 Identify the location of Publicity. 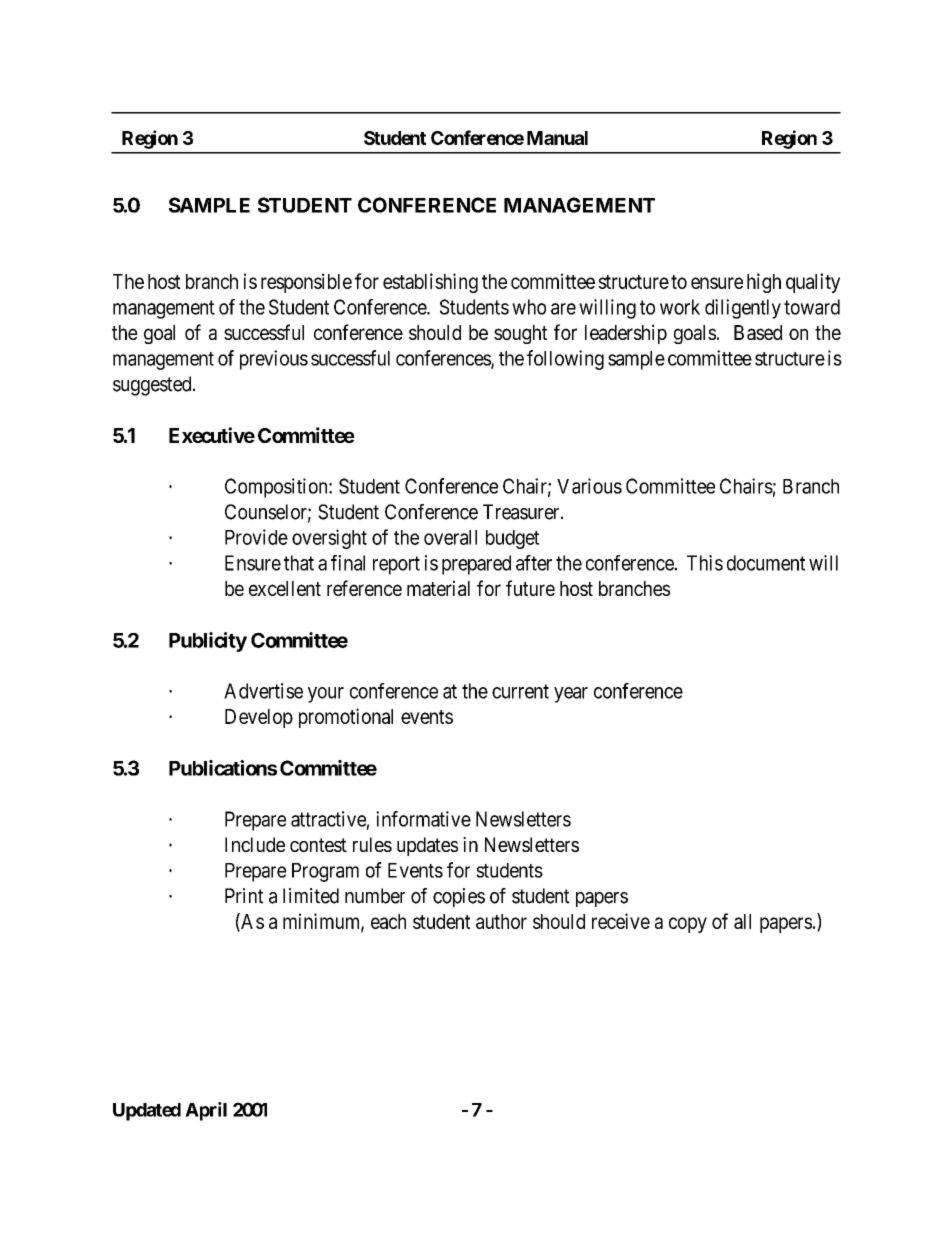
(208, 642).
